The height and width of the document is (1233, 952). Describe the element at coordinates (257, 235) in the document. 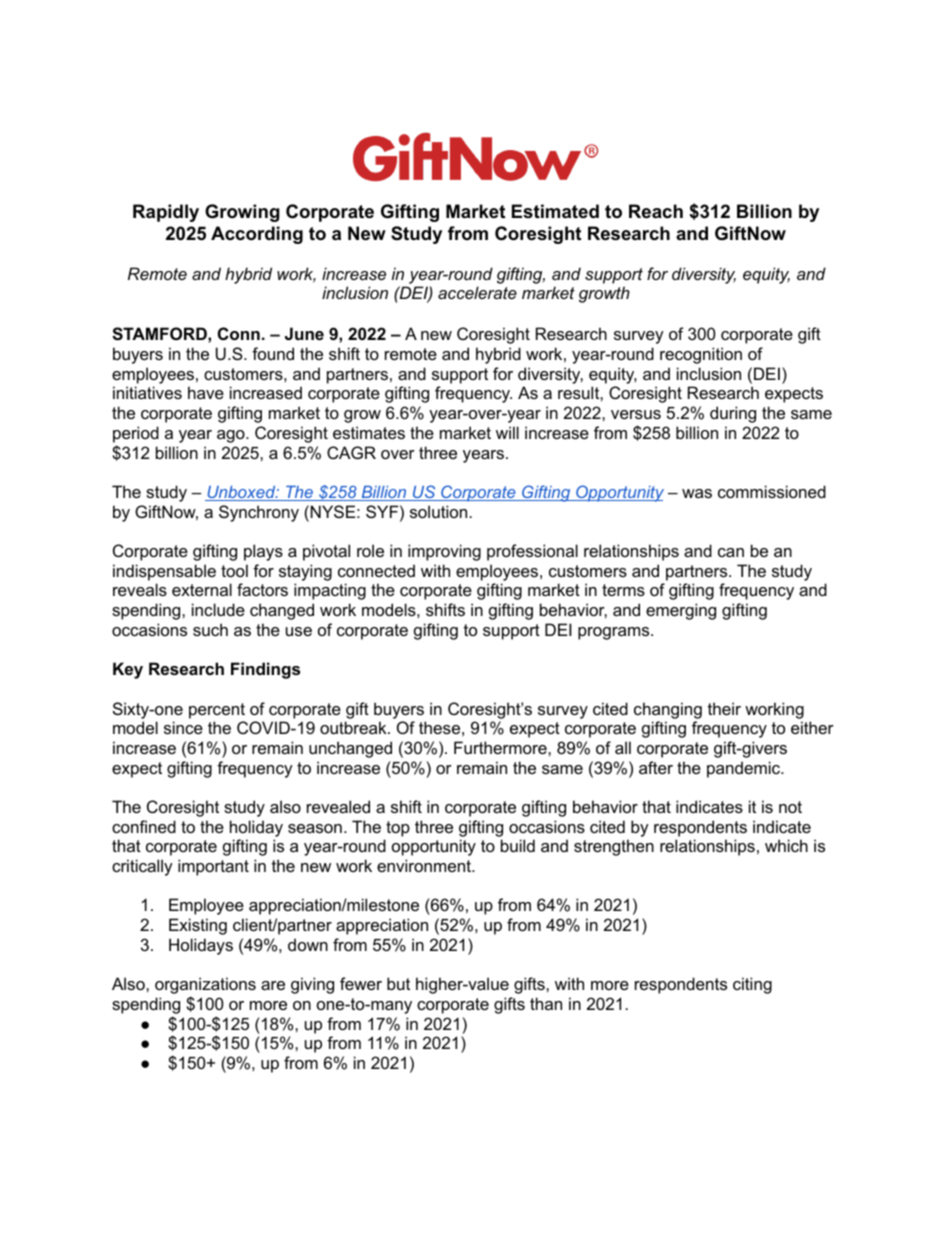

I see `According` at that location.
